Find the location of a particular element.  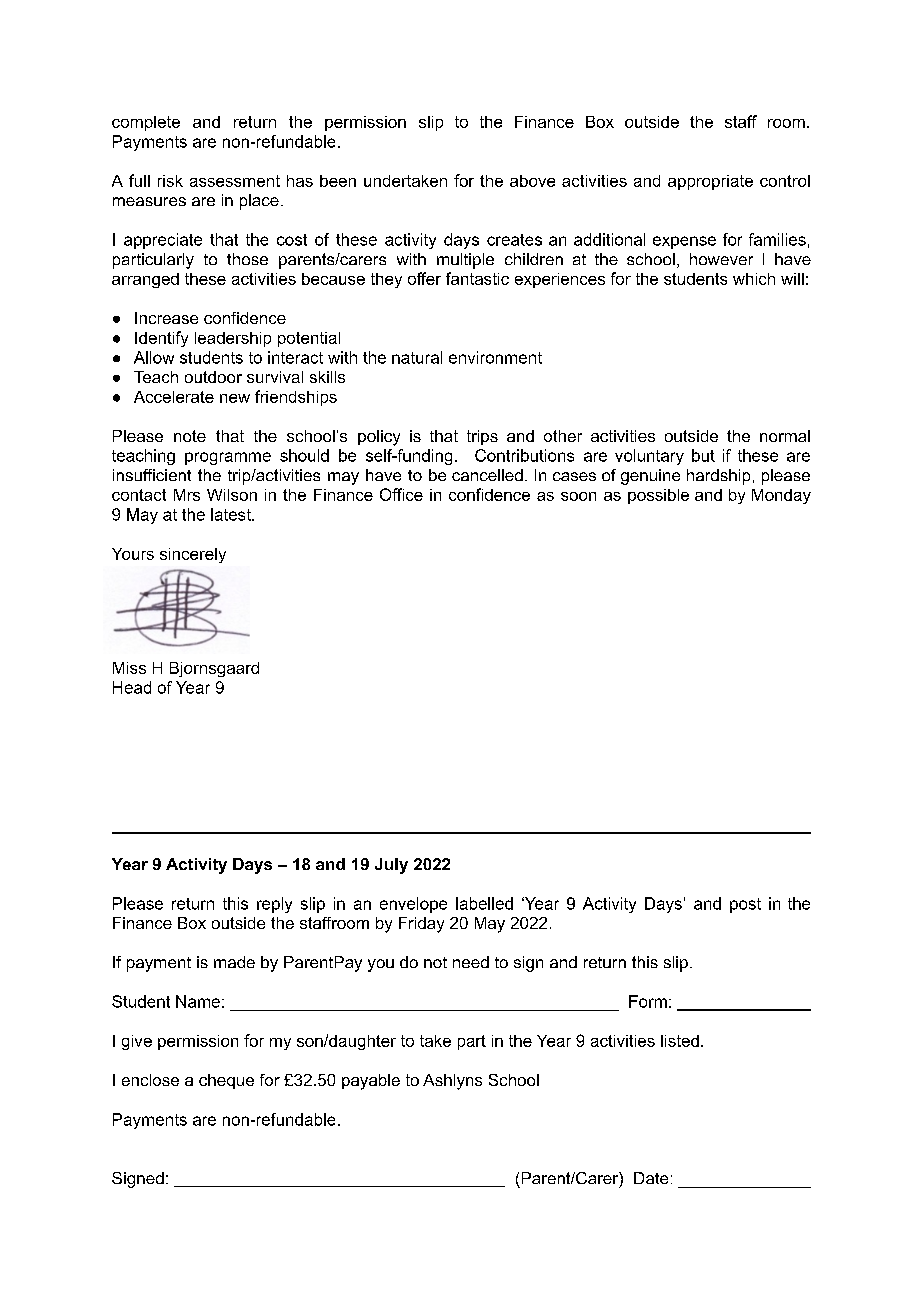

appropriate is located at coordinates (710, 182).
